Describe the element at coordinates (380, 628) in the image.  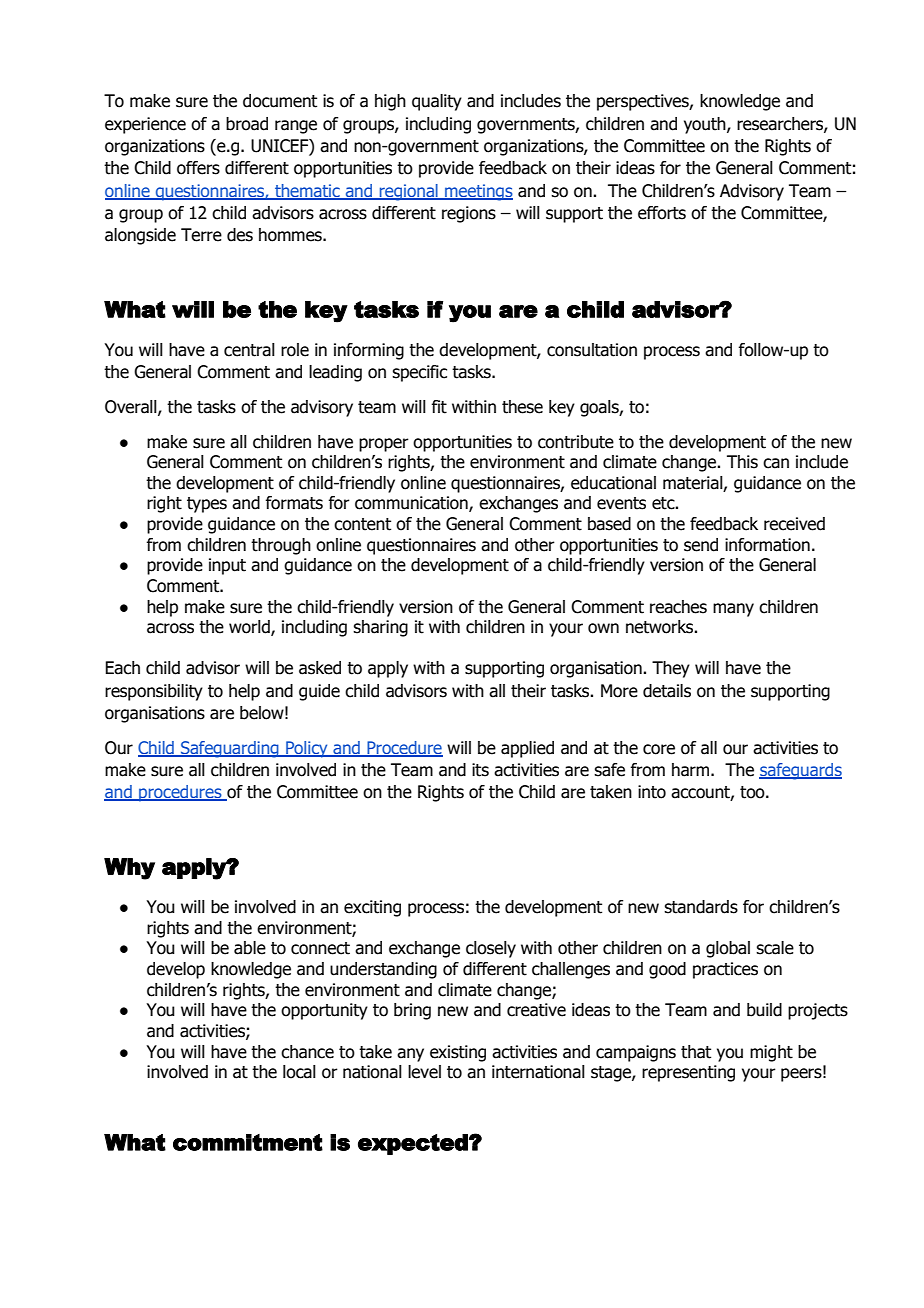
I see `sharing` at that location.
